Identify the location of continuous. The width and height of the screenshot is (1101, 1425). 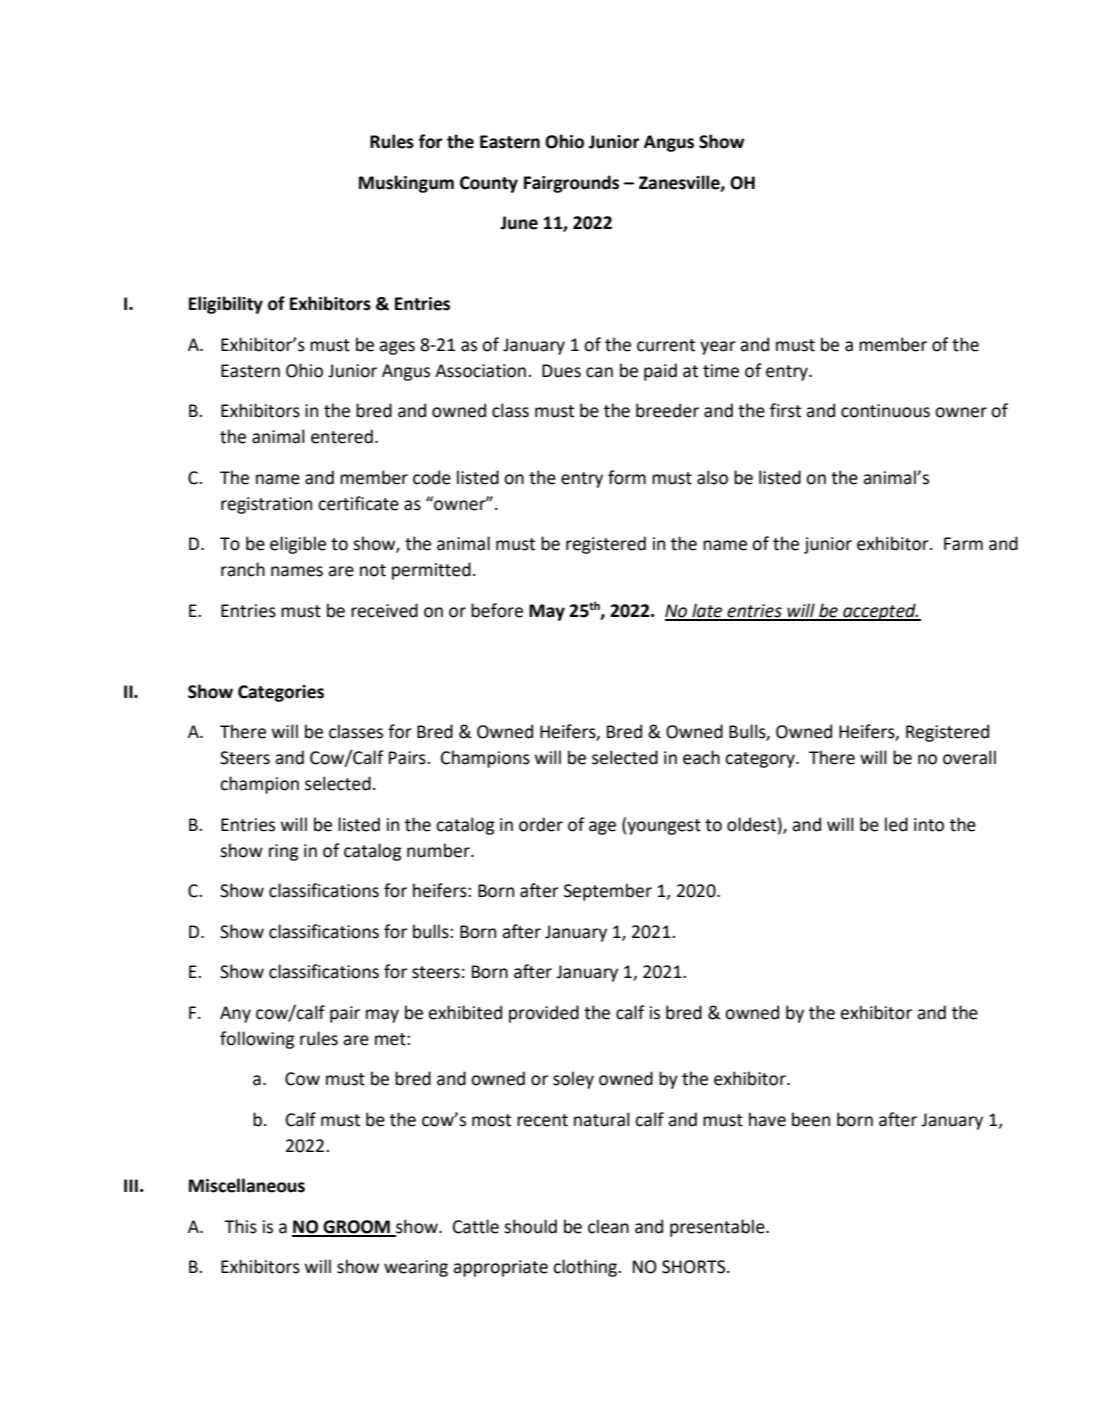
(885, 411).
